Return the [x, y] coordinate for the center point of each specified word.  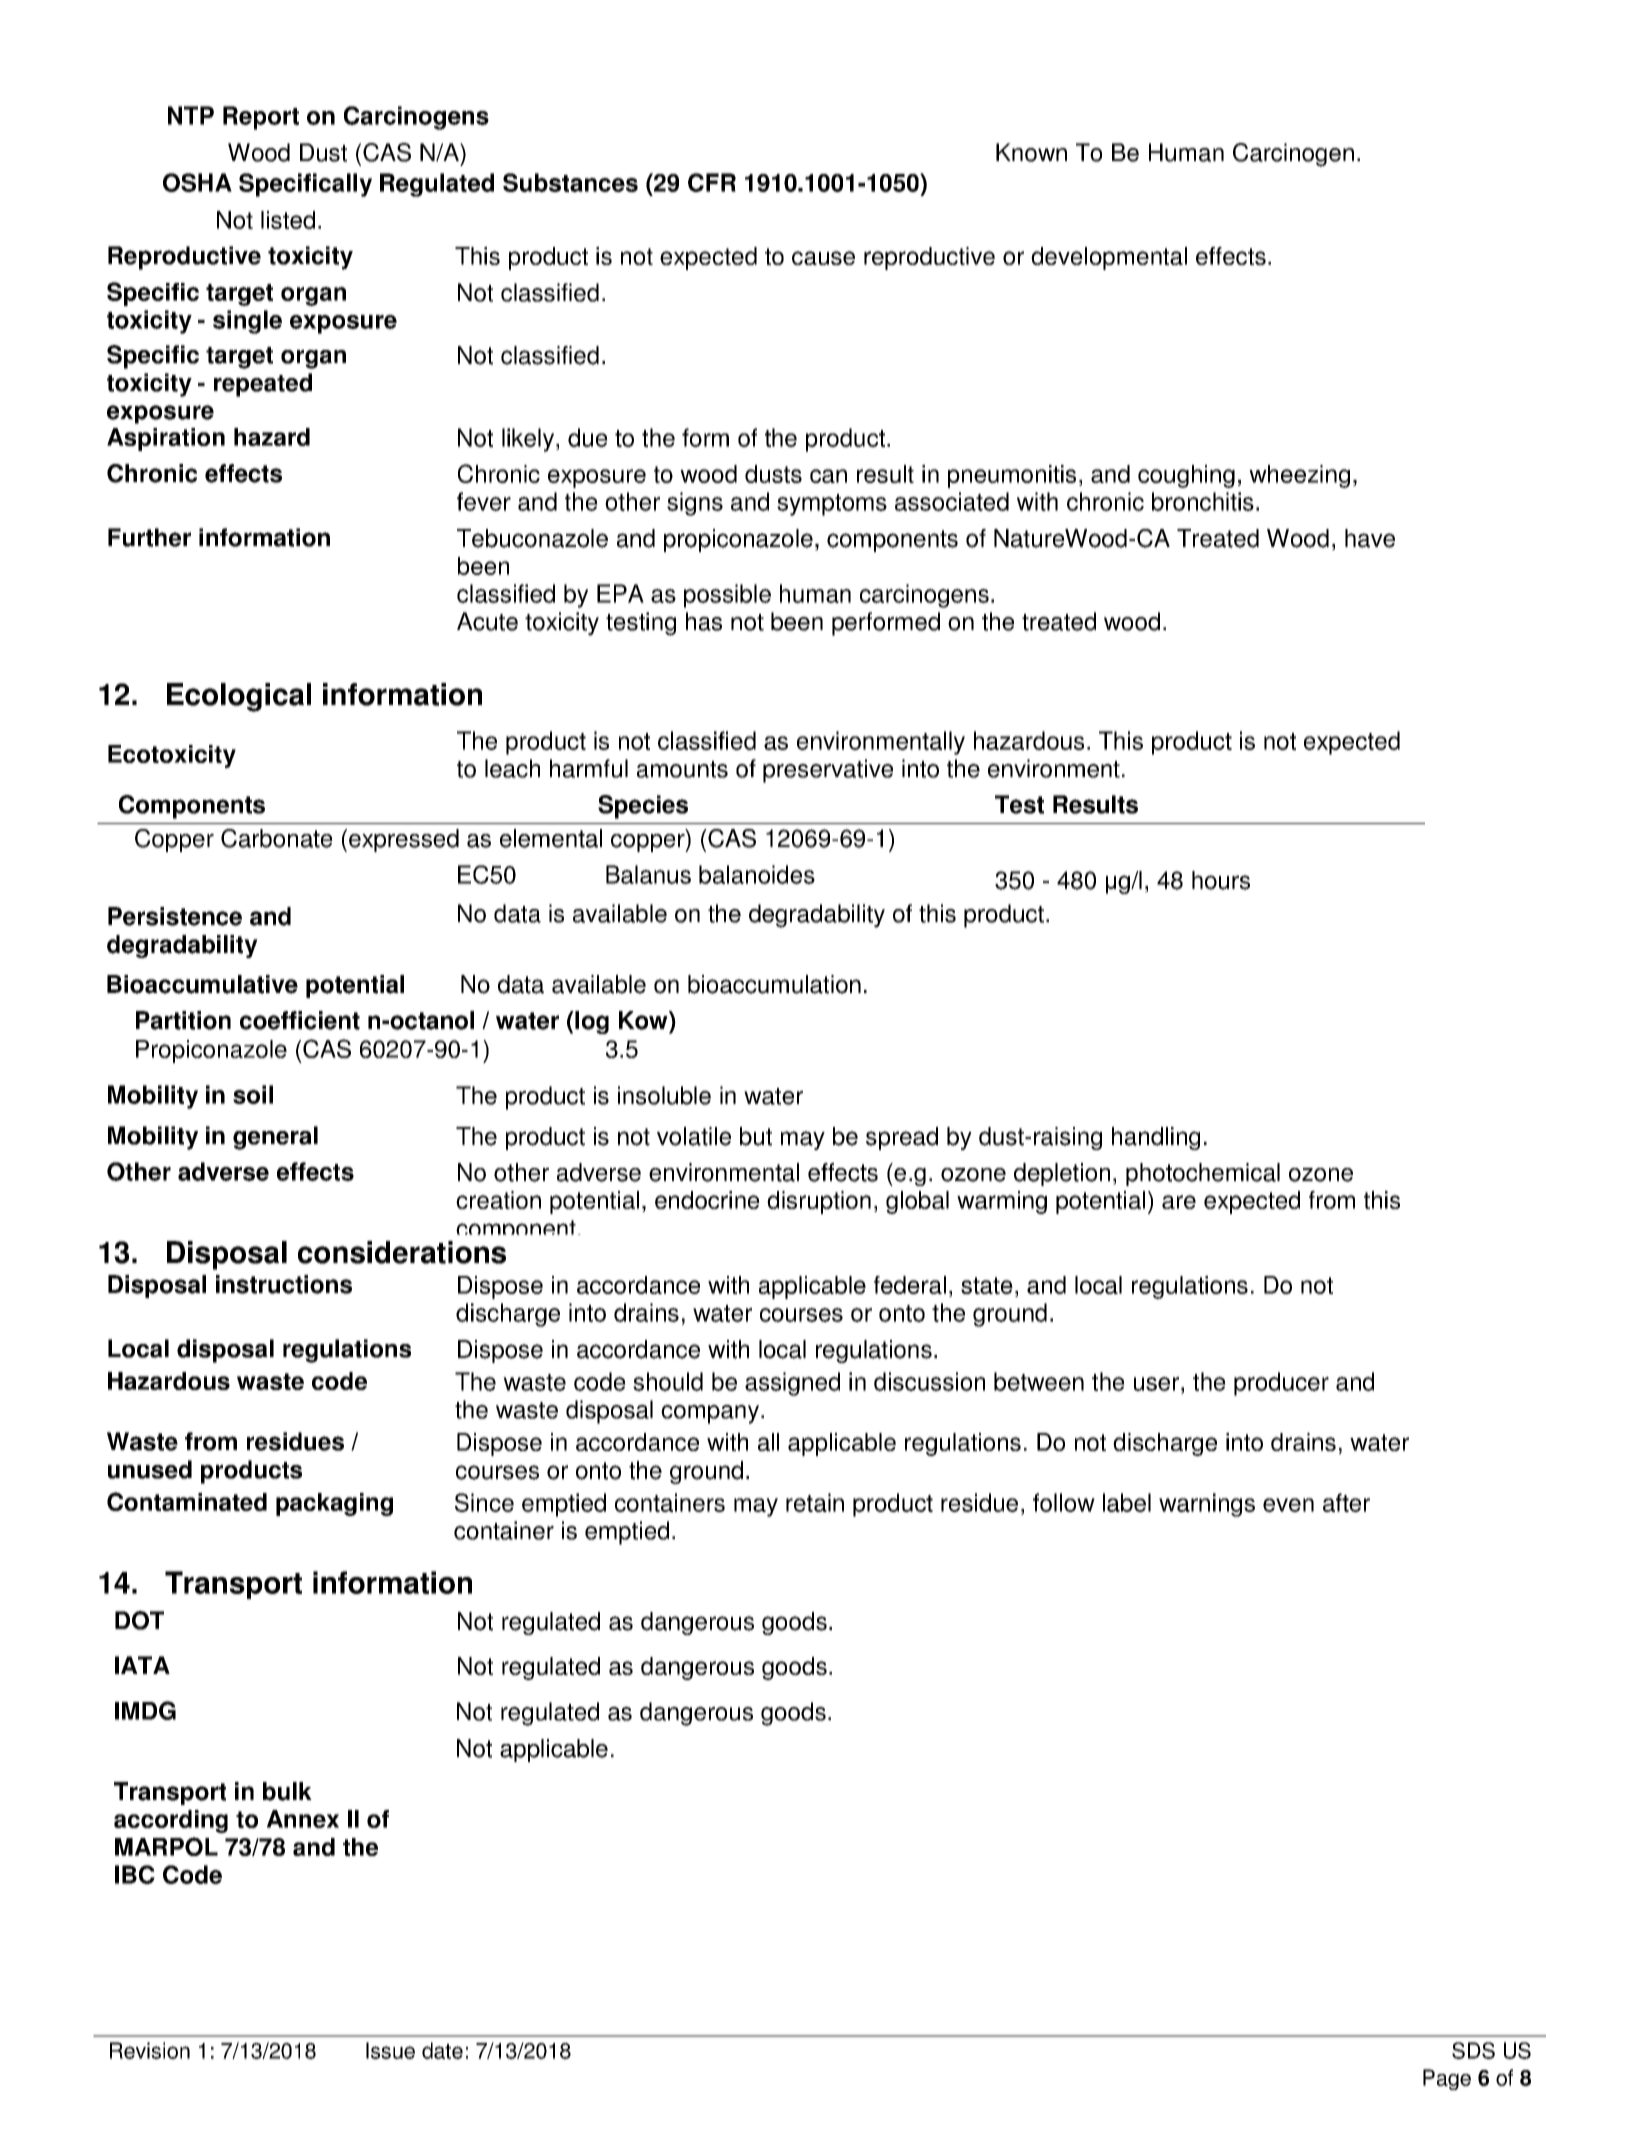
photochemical [1203, 1174]
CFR [712, 182]
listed [288, 220]
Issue [390, 2050]
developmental [1109, 258]
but [756, 1136]
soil [253, 1094]
